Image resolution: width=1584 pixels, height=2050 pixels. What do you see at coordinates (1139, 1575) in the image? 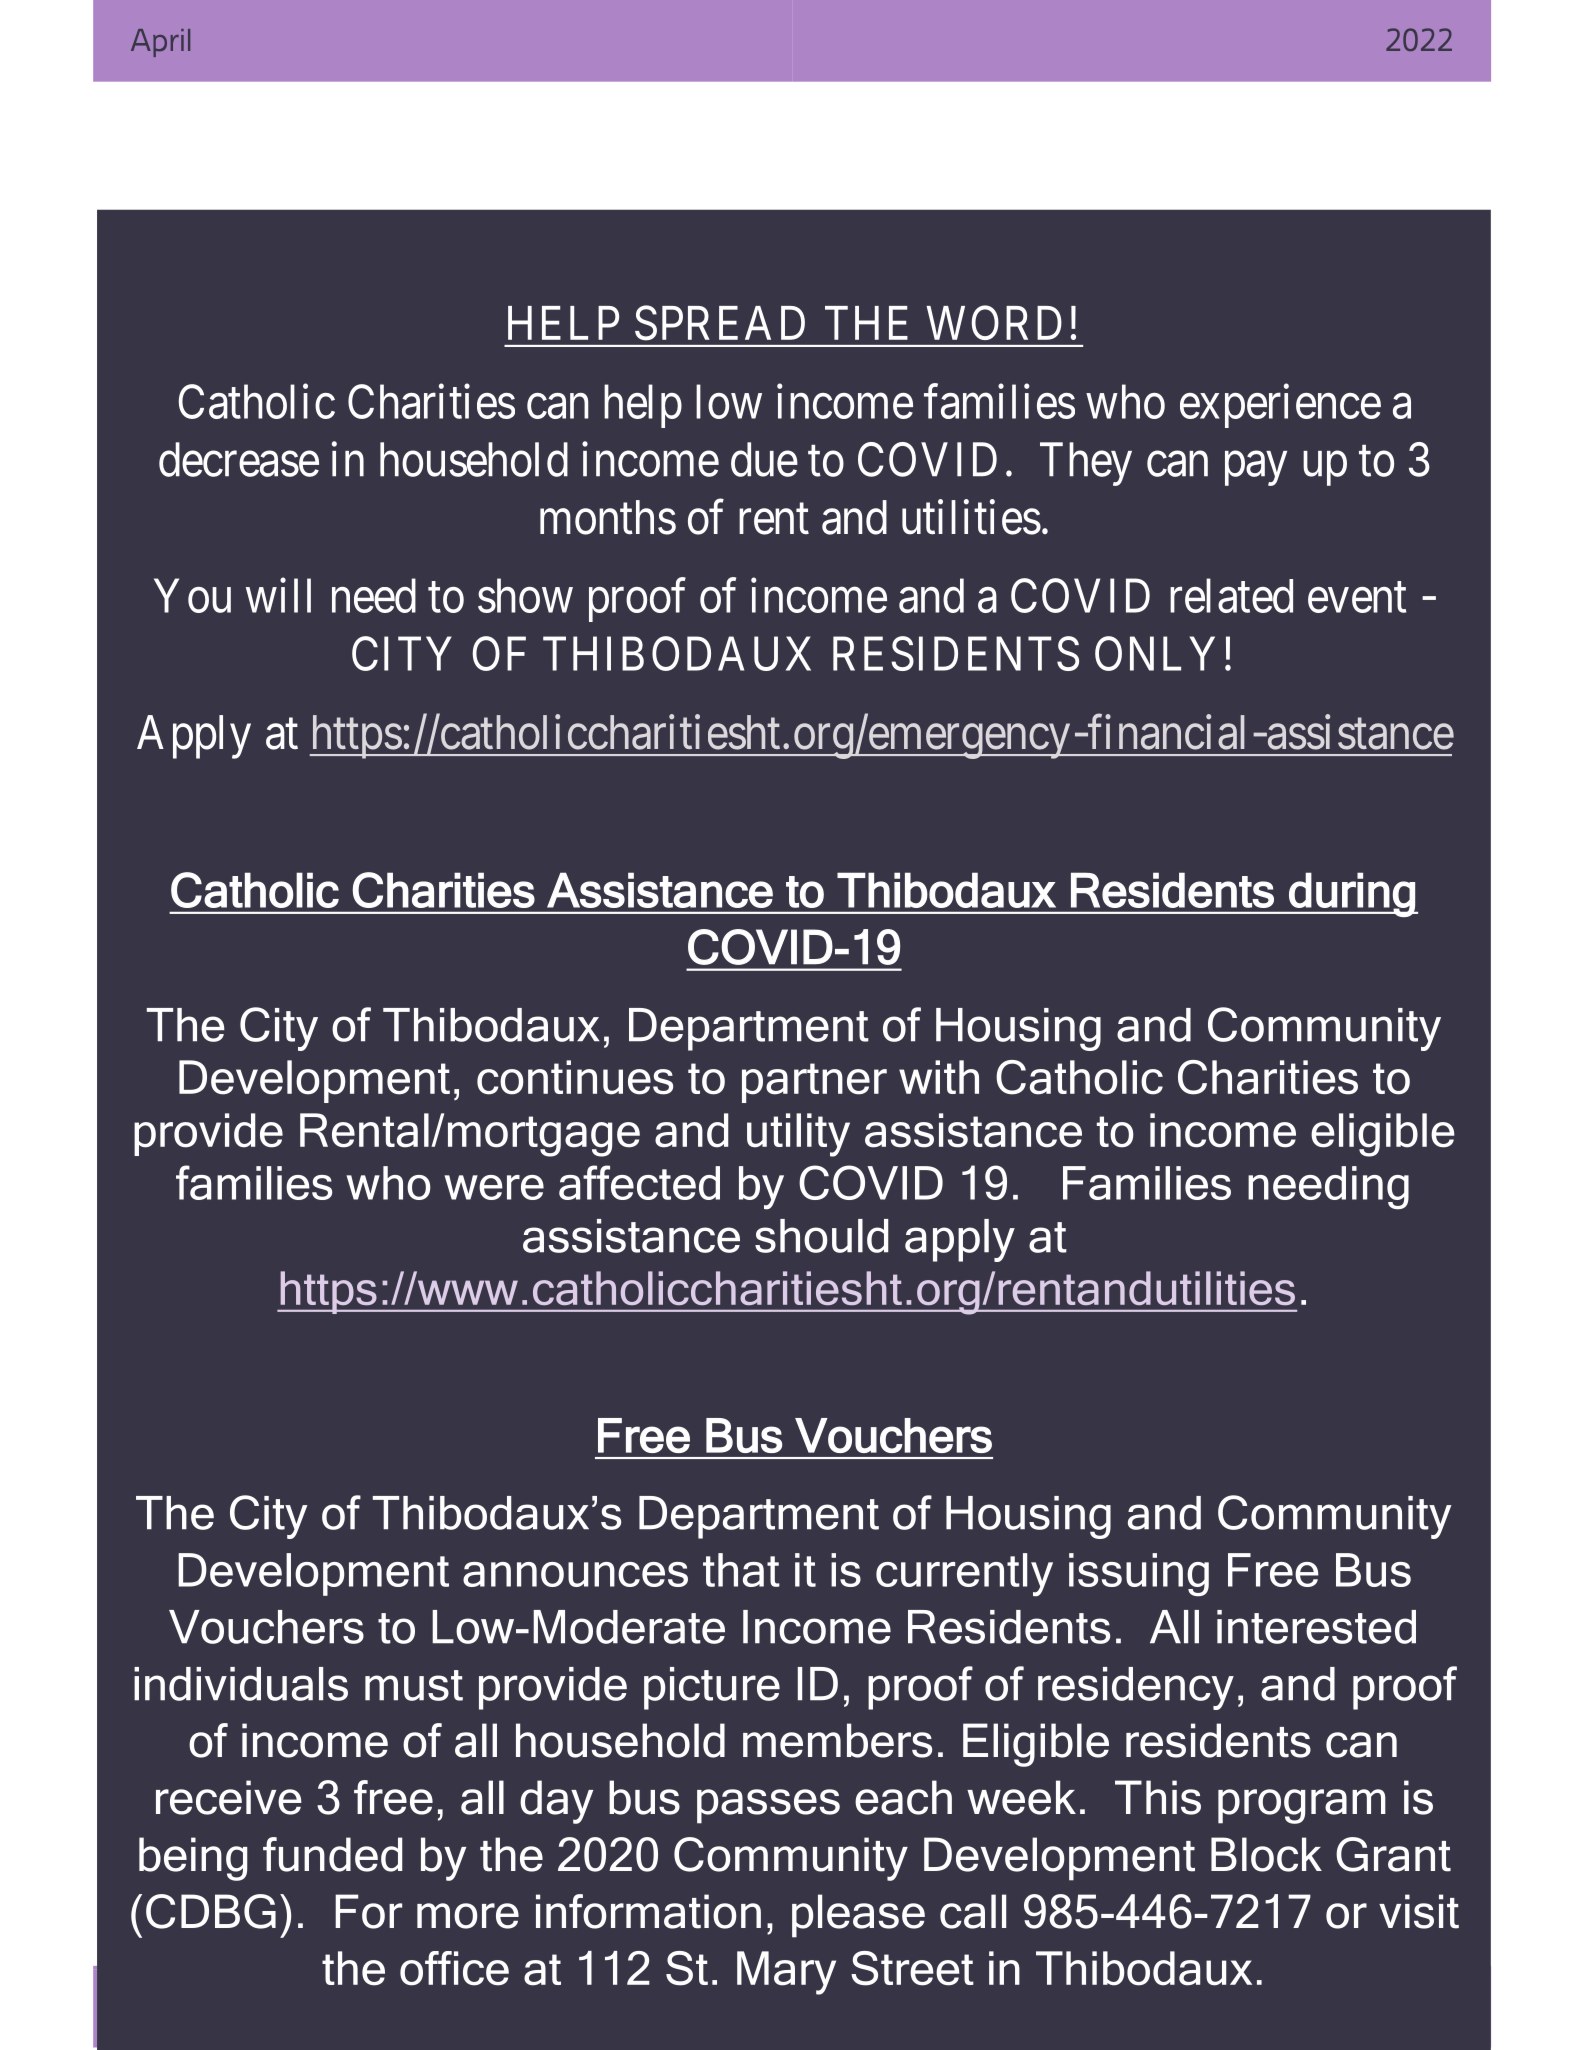
I see `issuing` at bounding box center [1139, 1575].
